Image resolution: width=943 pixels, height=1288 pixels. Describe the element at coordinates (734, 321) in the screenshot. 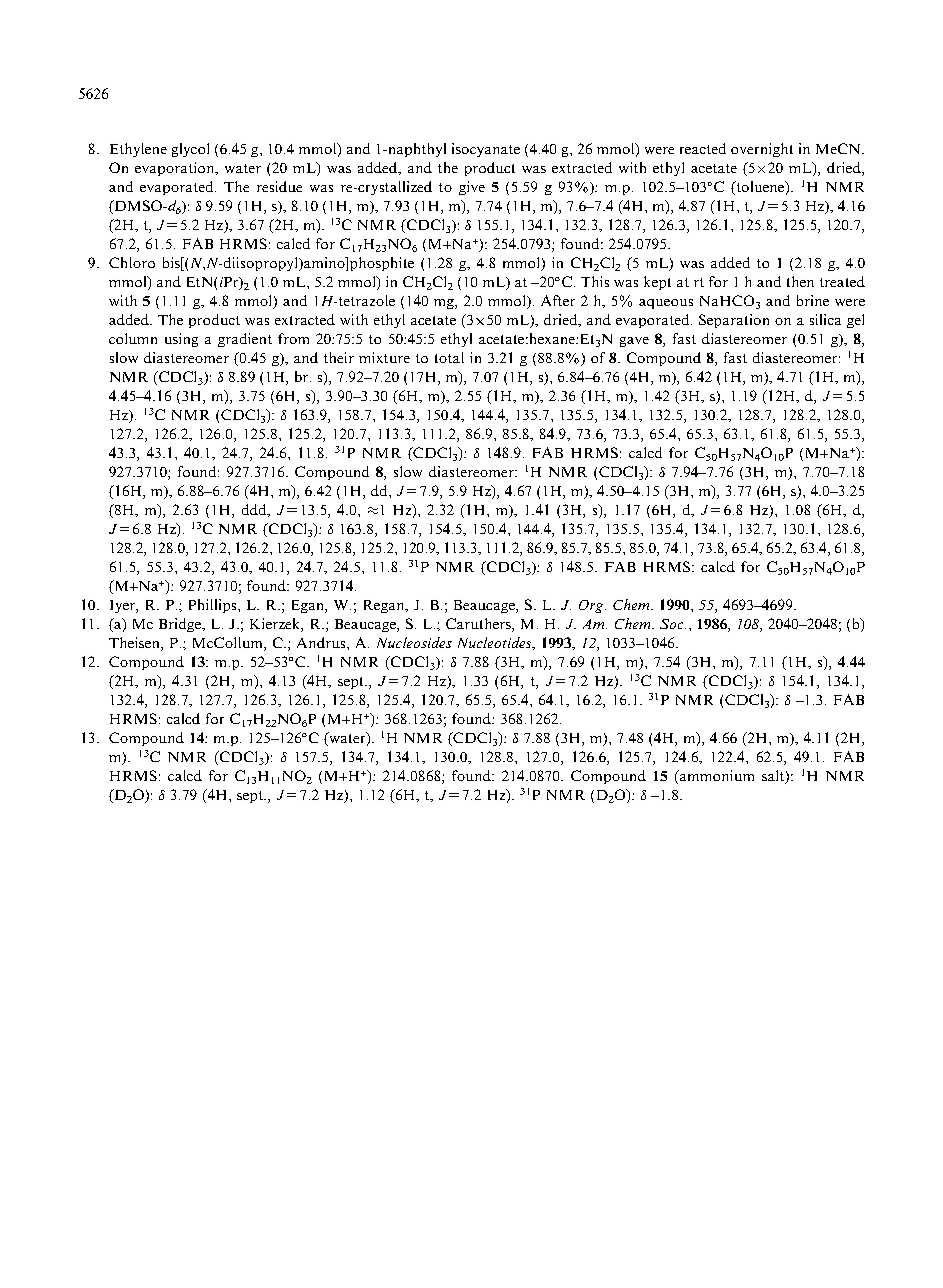

I see `Separation` at that location.
